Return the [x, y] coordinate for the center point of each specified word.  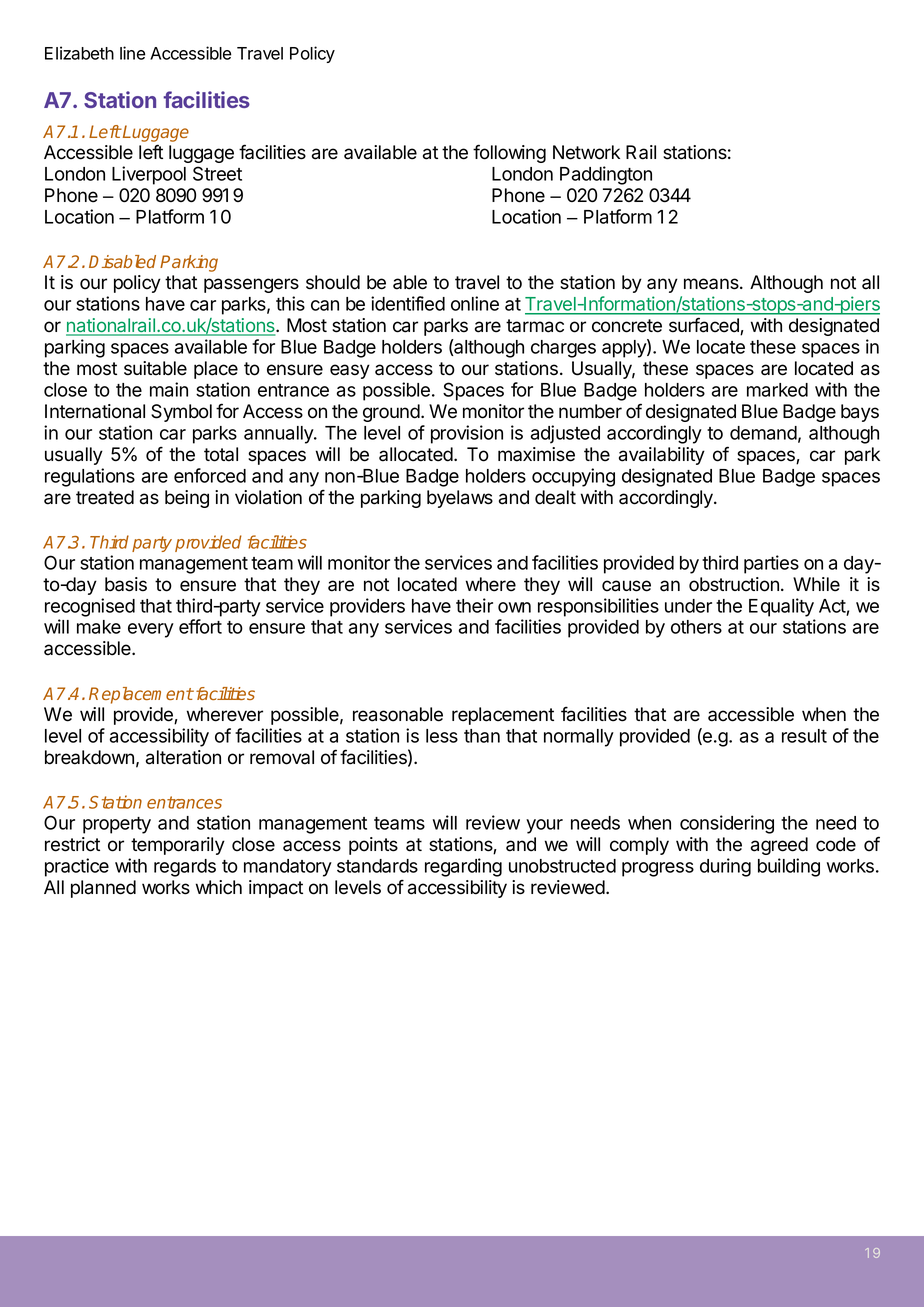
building [789, 867]
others [696, 627]
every [151, 630]
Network [586, 152]
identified [408, 303]
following [509, 153]
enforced [210, 475]
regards [185, 868]
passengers [251, 285]
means [712, 284]
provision [467, 434]
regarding [463, 867]
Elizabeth [79, 53]
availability [662, 456]
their [474, 605]
